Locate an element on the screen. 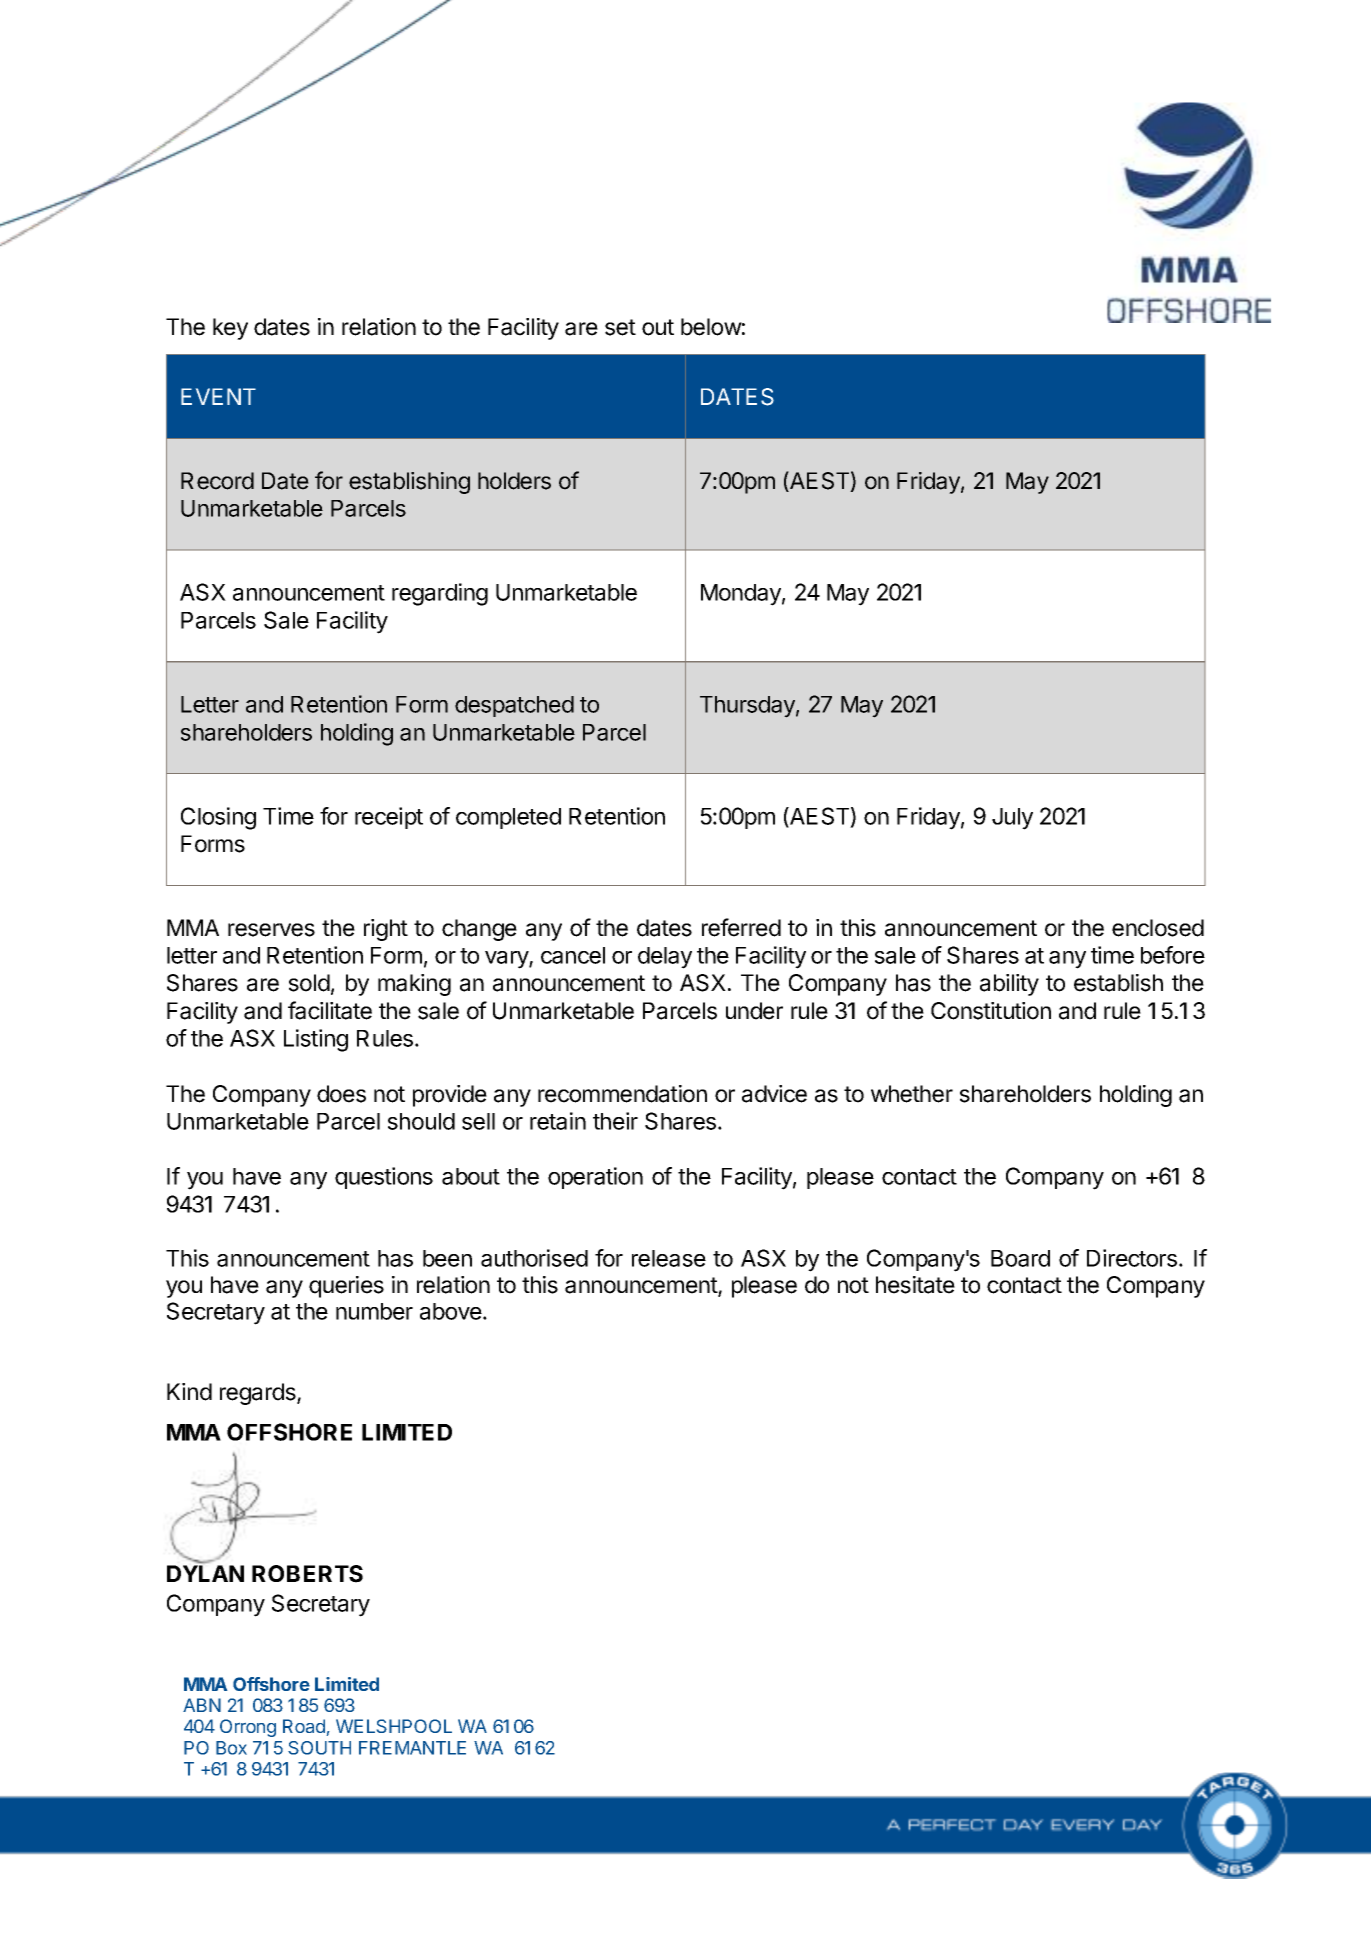 The width and height of the screenshot is (1371, 1939). Road is located at coordinates (304, 1726).
